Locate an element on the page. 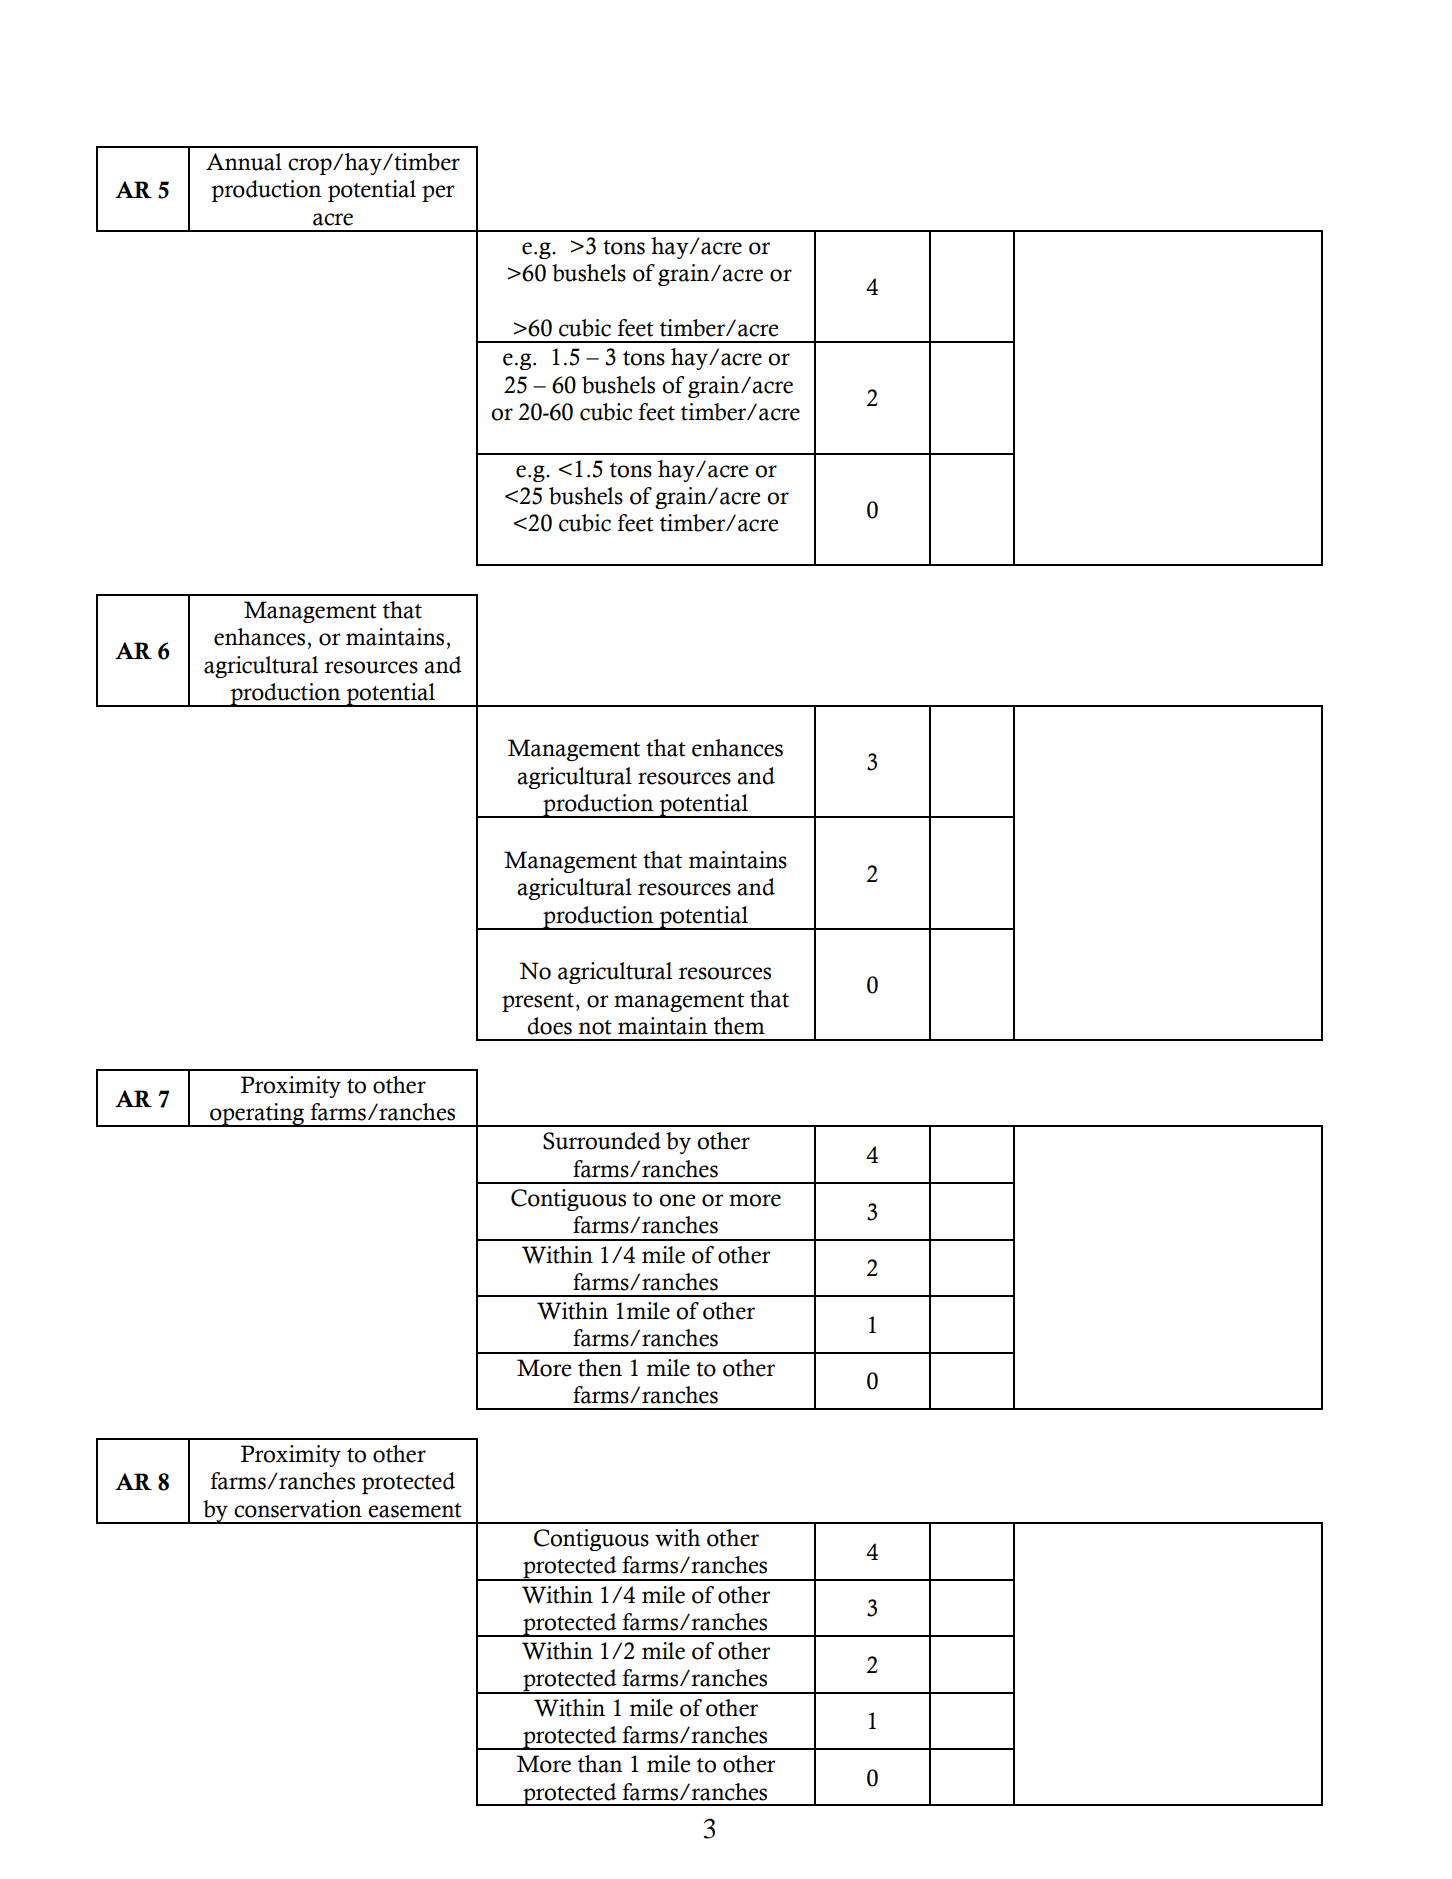  not is located at coordinates (595, 1027).
